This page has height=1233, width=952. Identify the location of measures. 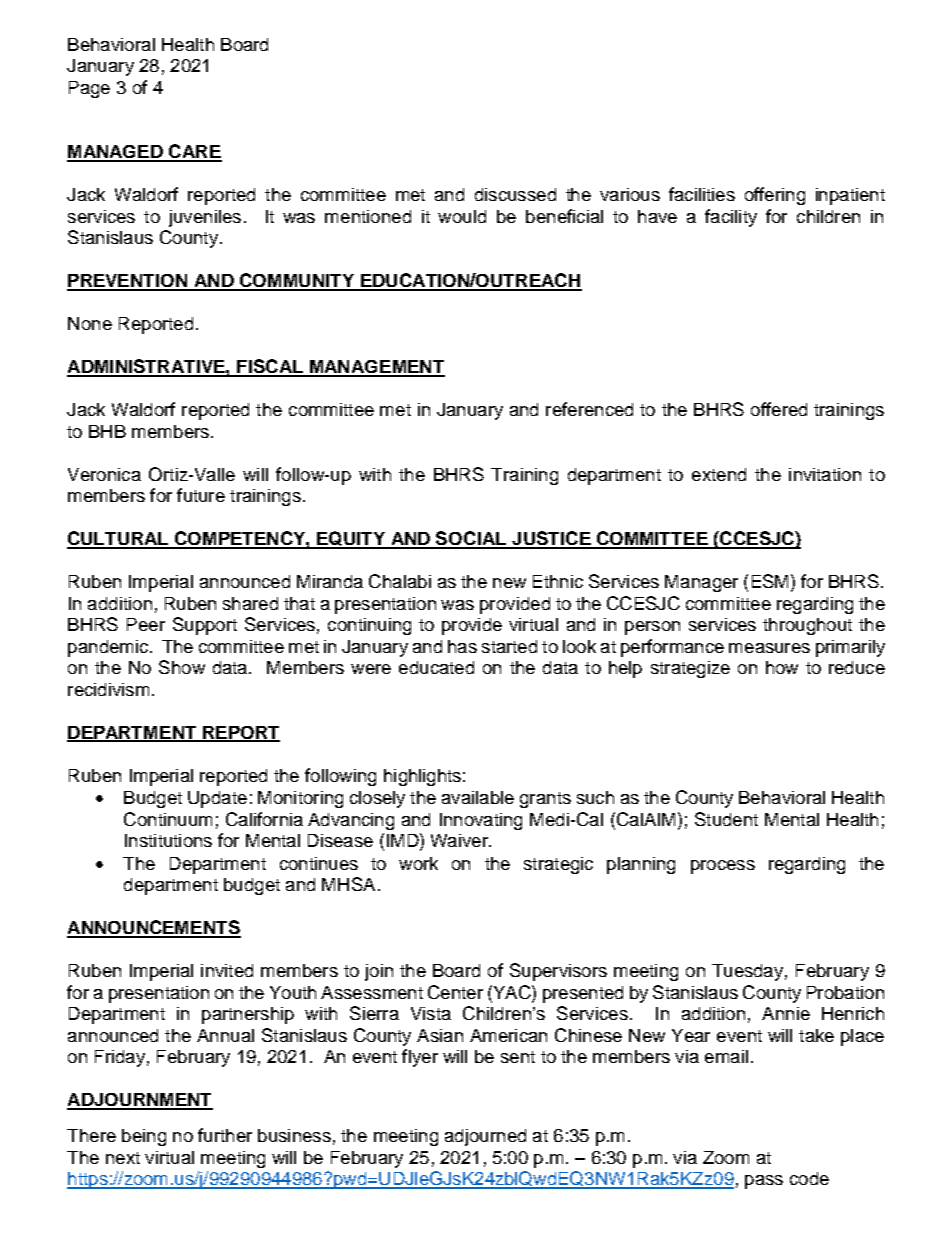
(769, 648).
